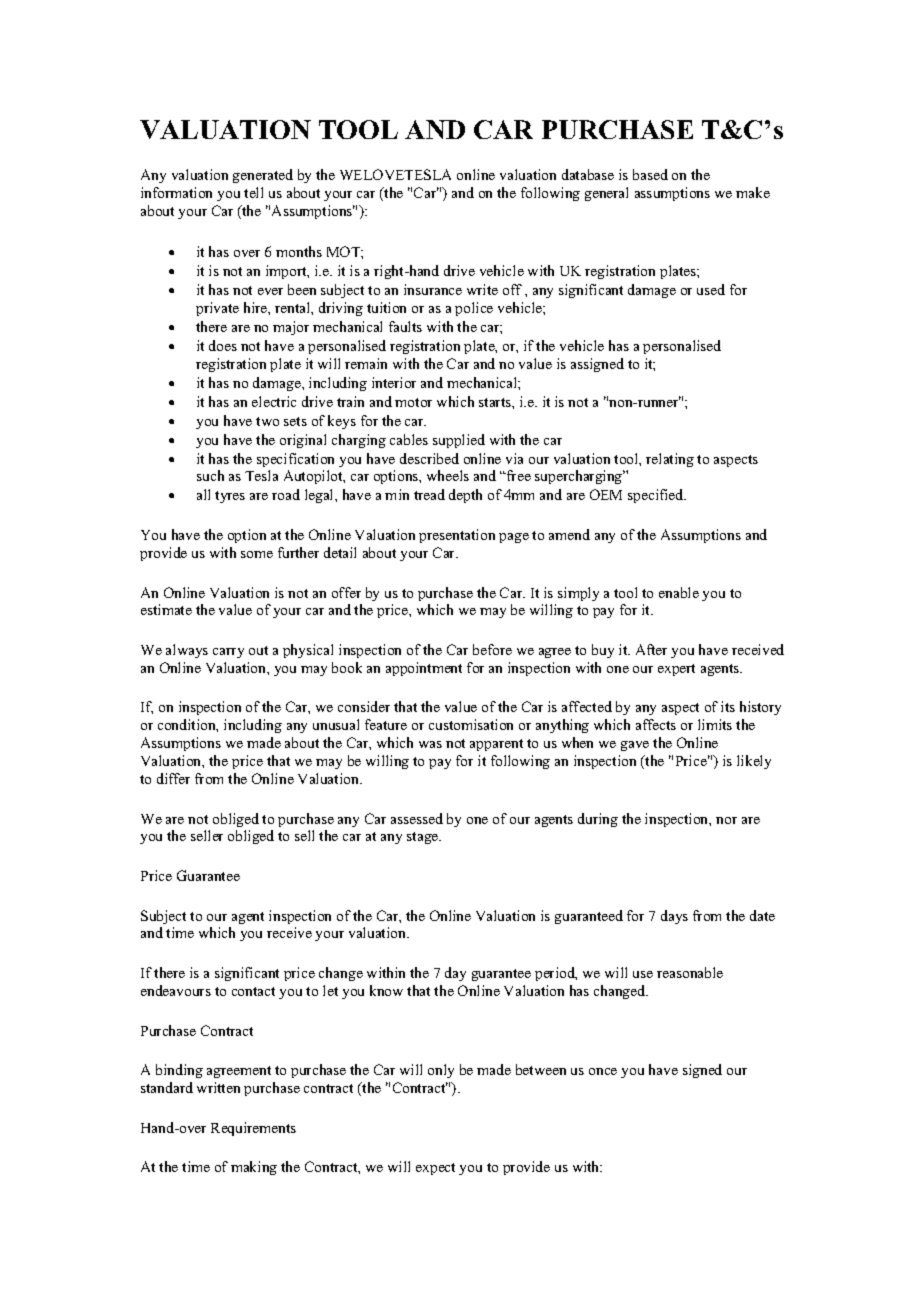 The height and width of the screenshot is (1308, 924). Describe the element at coordinates (228, 653) in the screenshot. I see `carry` at that location.
